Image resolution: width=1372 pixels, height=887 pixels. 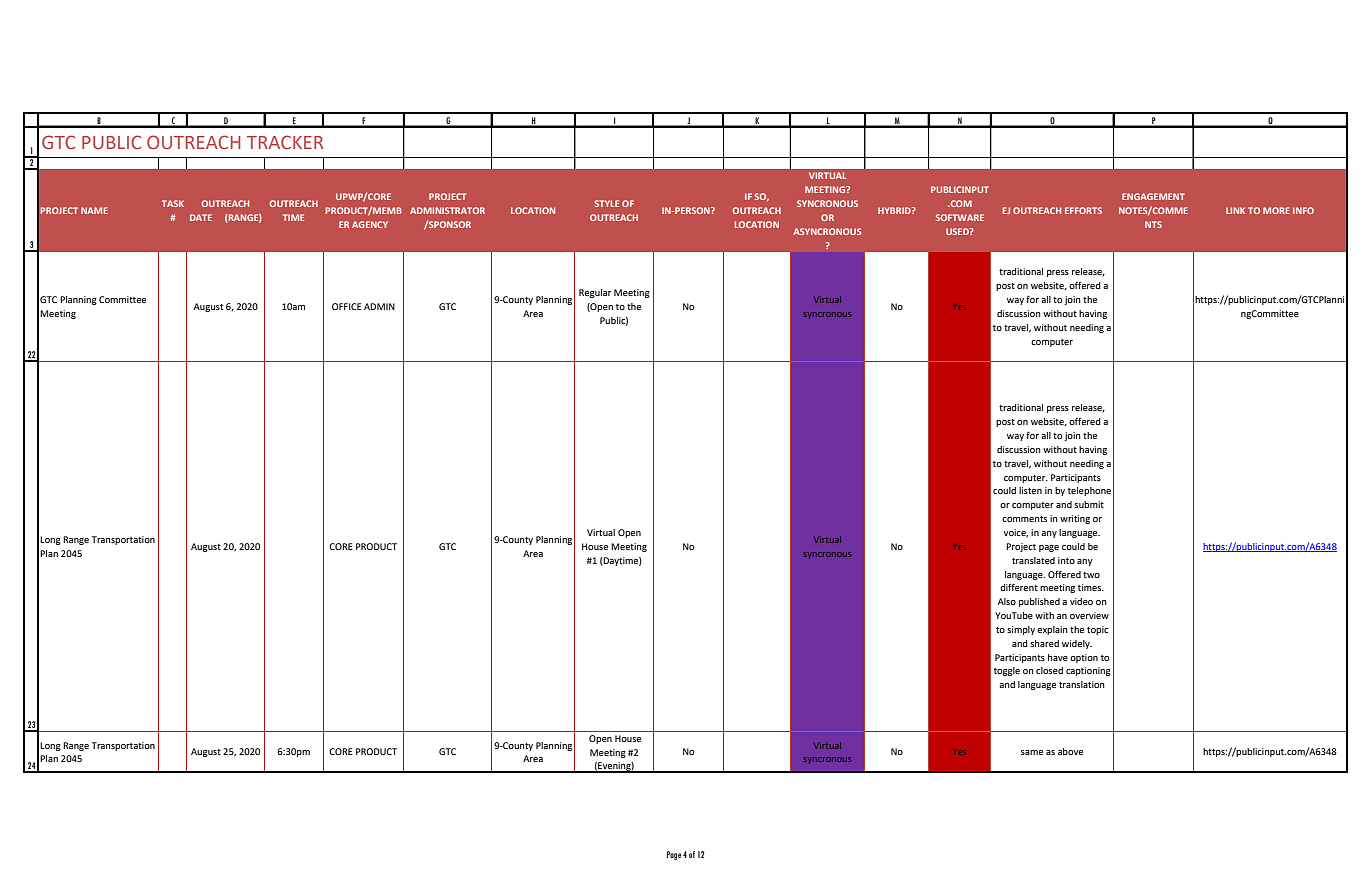 I want to click on STYLE, so click(x=607, y=203).
